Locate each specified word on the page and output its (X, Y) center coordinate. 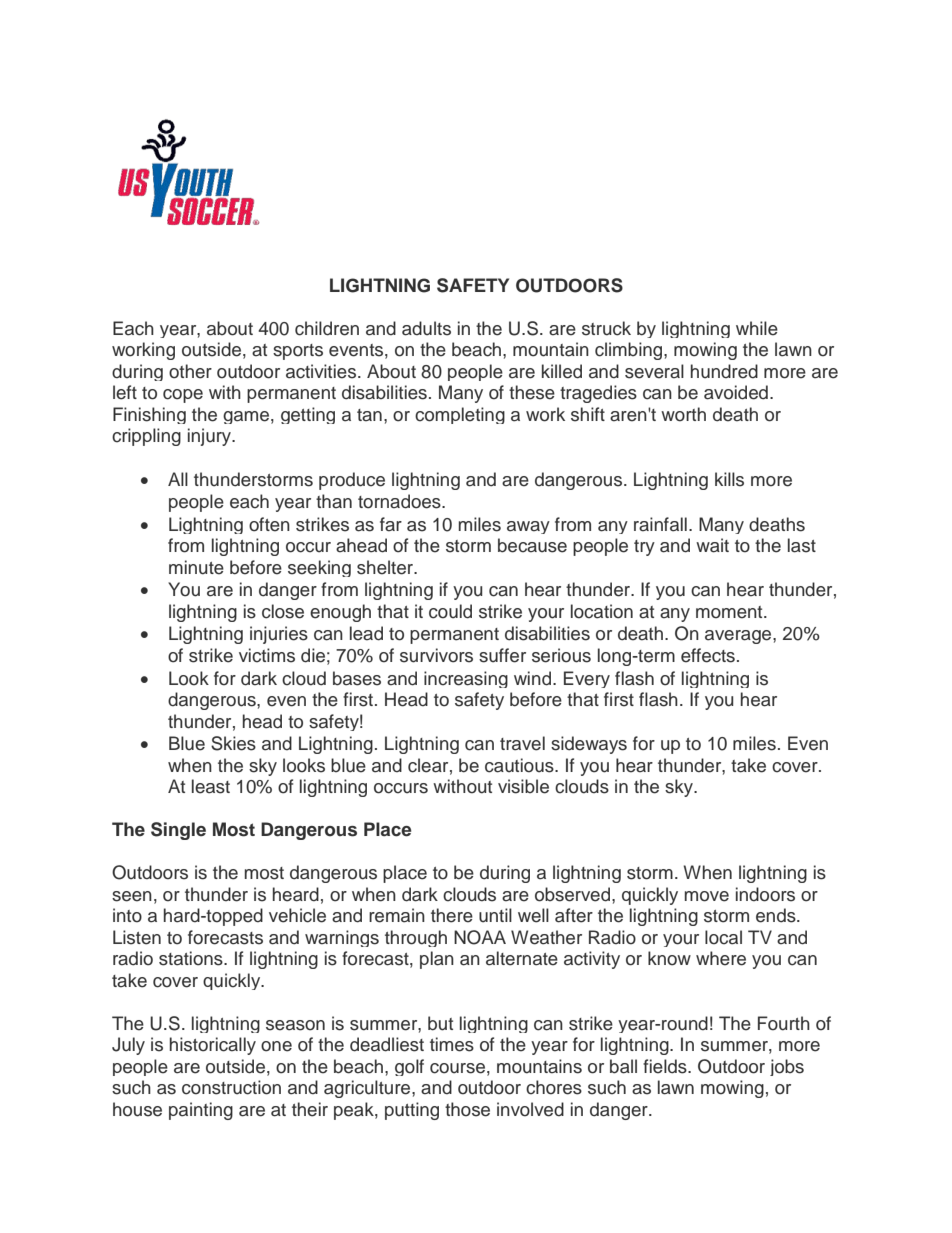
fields (666, 1066)
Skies (233, 743)
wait (712, 545)
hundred (724, 371)
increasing (466, 679)
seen (132, 896)
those (467, 1109)
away (528, 527)
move (707, 896)
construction (231, 1087)
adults (426, 328)
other (190, 371)
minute (196, 567)
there (452, 915)
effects (708, 655)
